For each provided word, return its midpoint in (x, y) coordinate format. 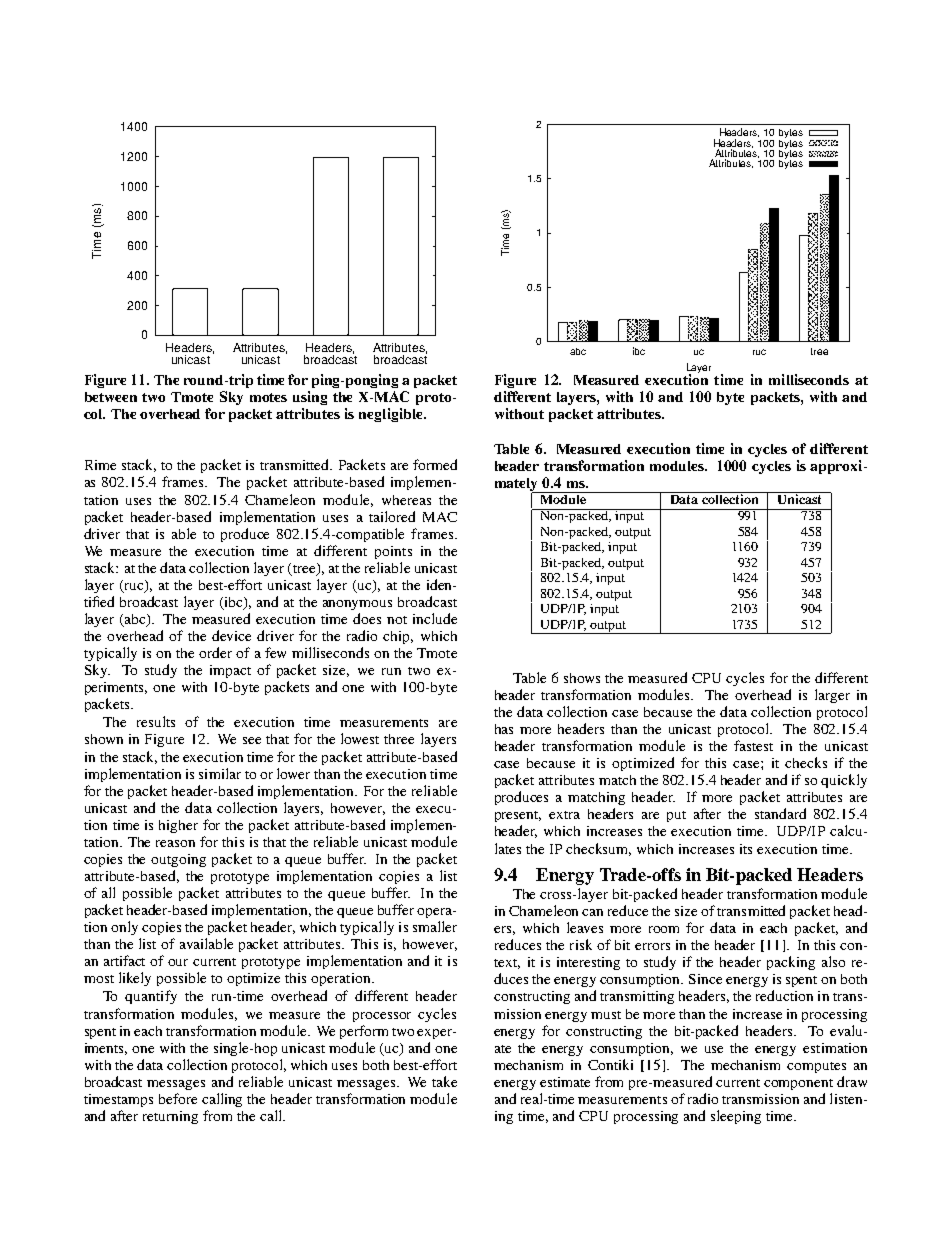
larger (832, 696)
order (215, 652)
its (746, 849)
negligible (392, 415)
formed (435, 464)
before (178, 1098)
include (435, 618)
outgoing (178, 860)
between (111, 397)
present (518, 816)
